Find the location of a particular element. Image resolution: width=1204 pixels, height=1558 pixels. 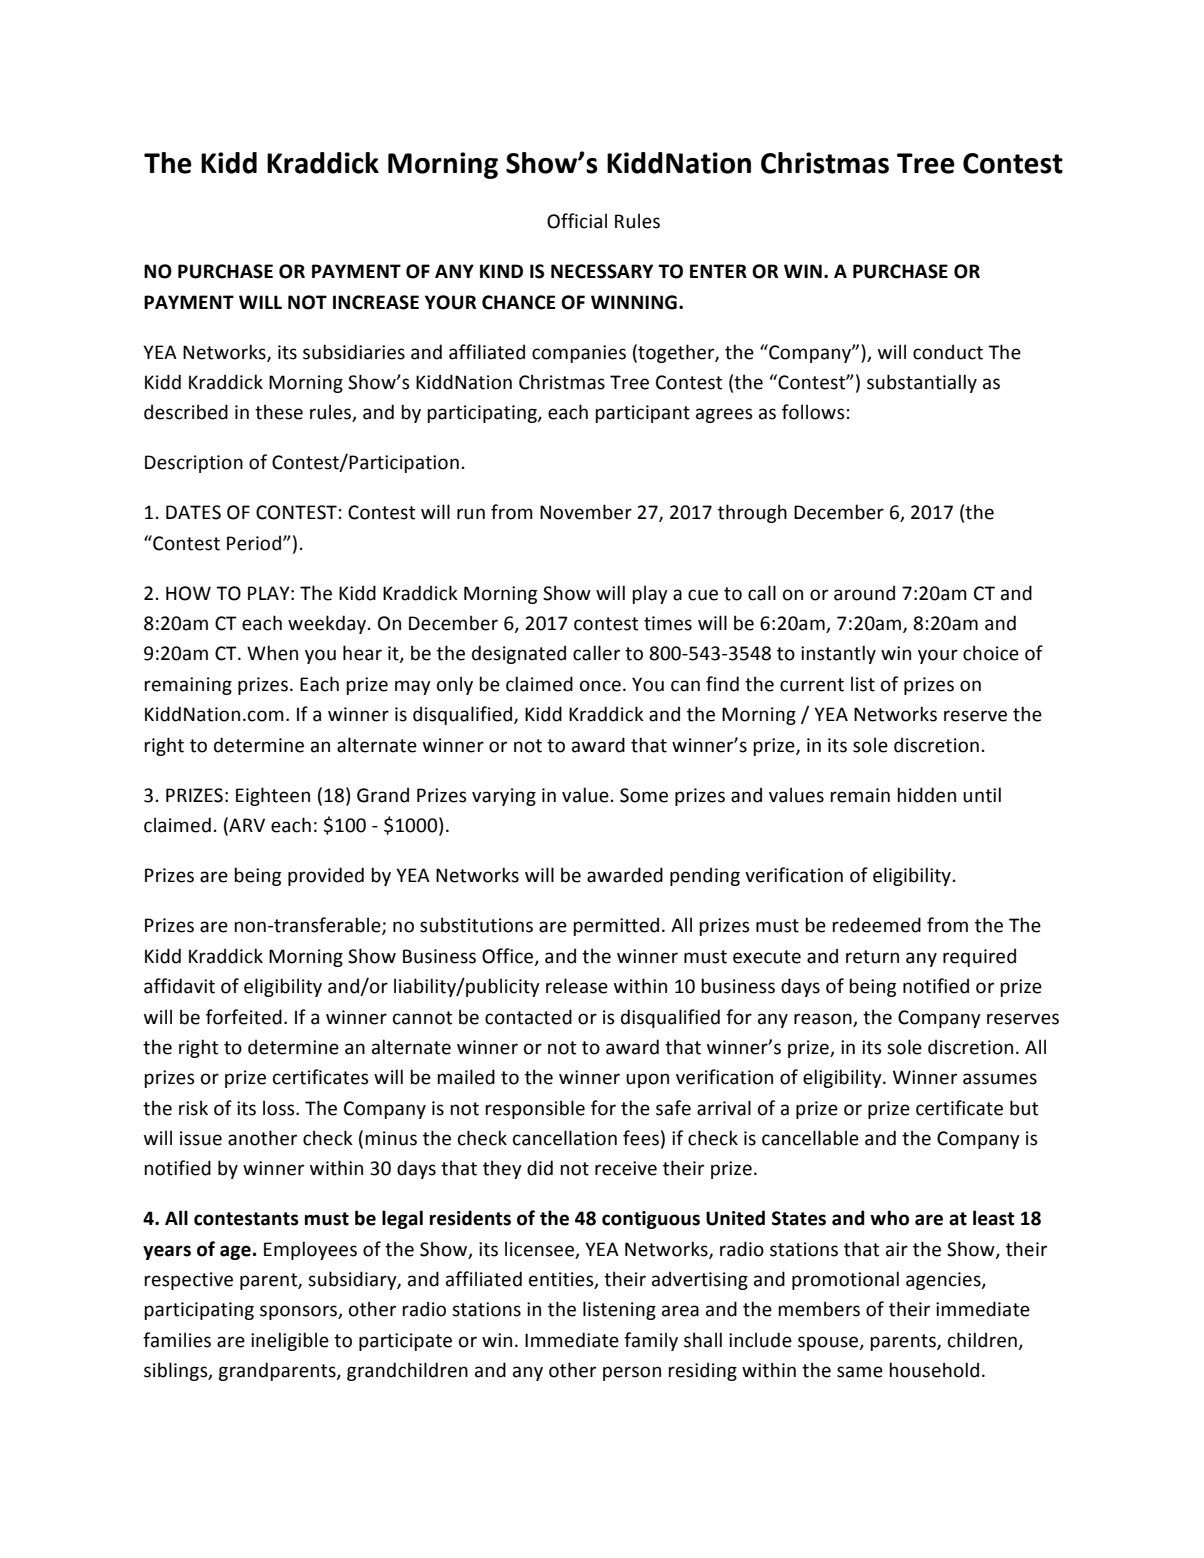

When is located at coordinates (272, 653).
